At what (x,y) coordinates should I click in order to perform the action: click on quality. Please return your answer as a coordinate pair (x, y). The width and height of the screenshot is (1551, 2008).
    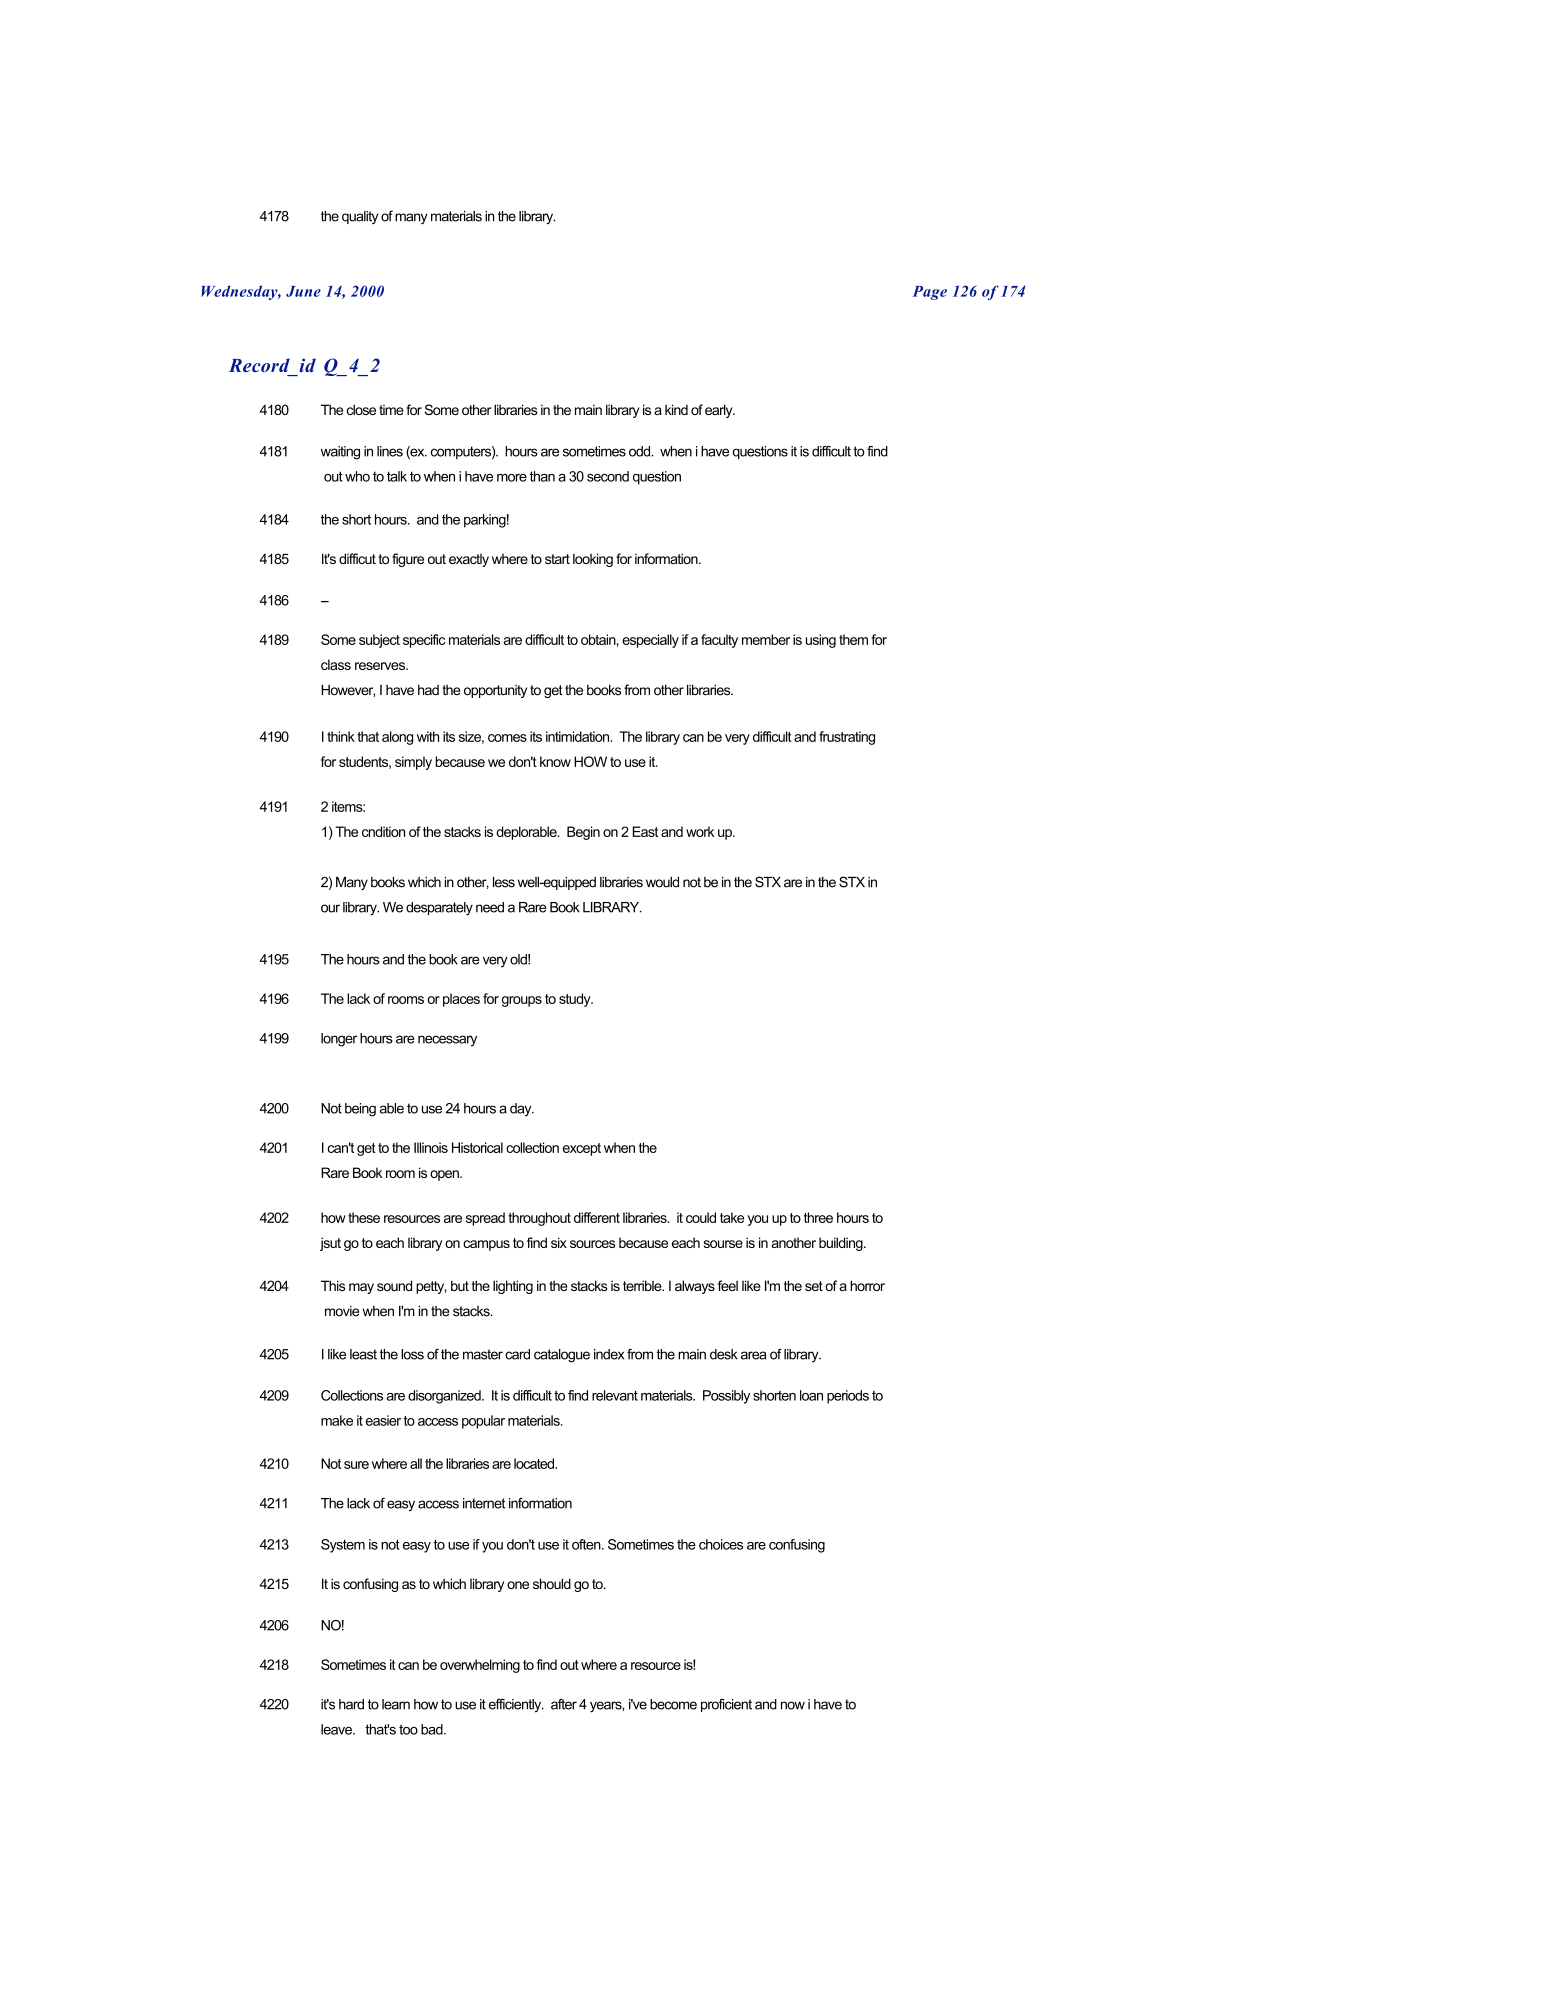
    Looking at the image, I should click on (360, 217).
